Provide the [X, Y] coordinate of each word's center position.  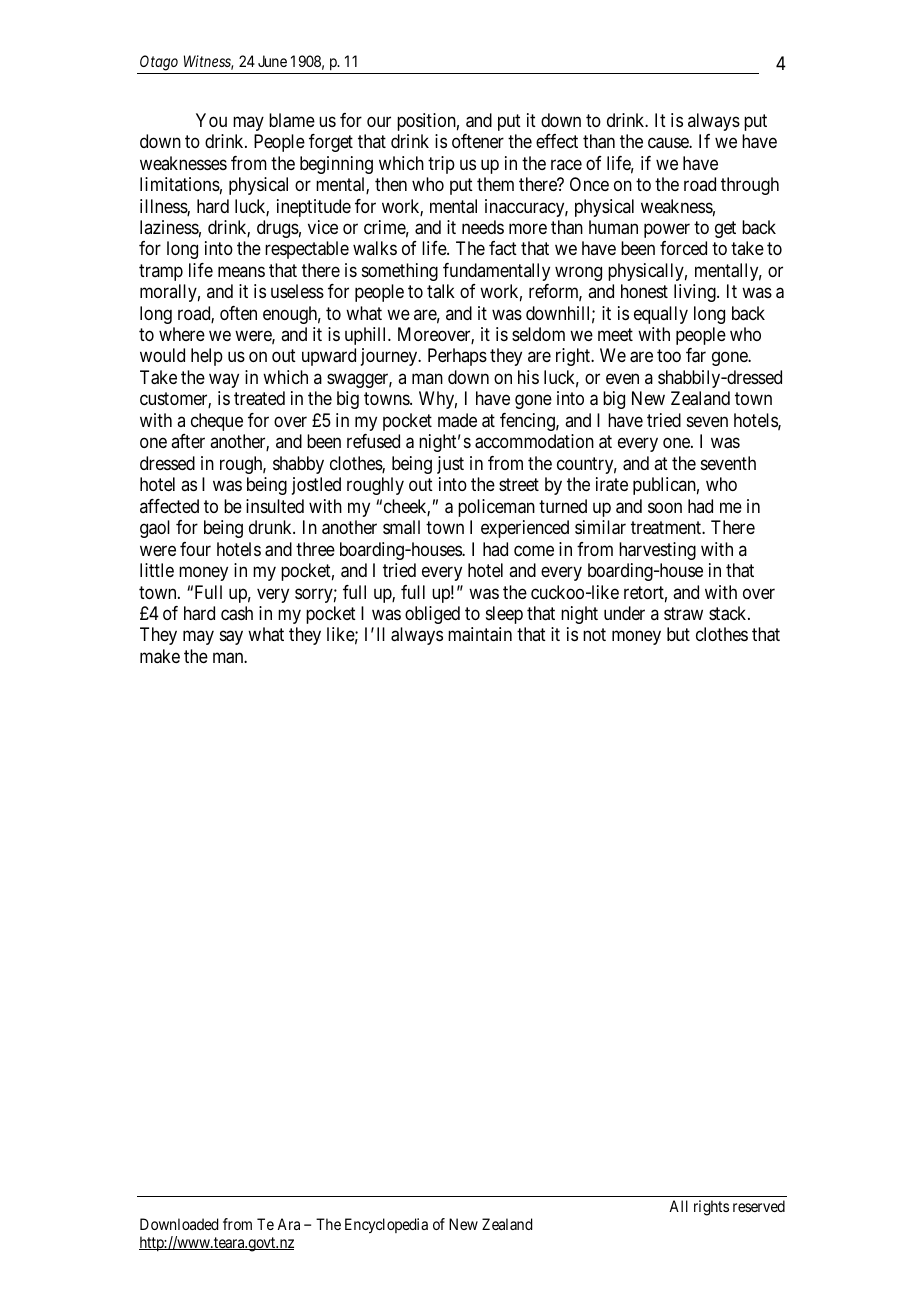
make [160, 656]
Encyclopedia [386, 1226]
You [211, 120]
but [678, 634]
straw [683, 613]
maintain [480, 634]
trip [441, 165]
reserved [759, 1206]
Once [589, 184]
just [450, 465]
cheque [217, 422]
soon [665, 507]
